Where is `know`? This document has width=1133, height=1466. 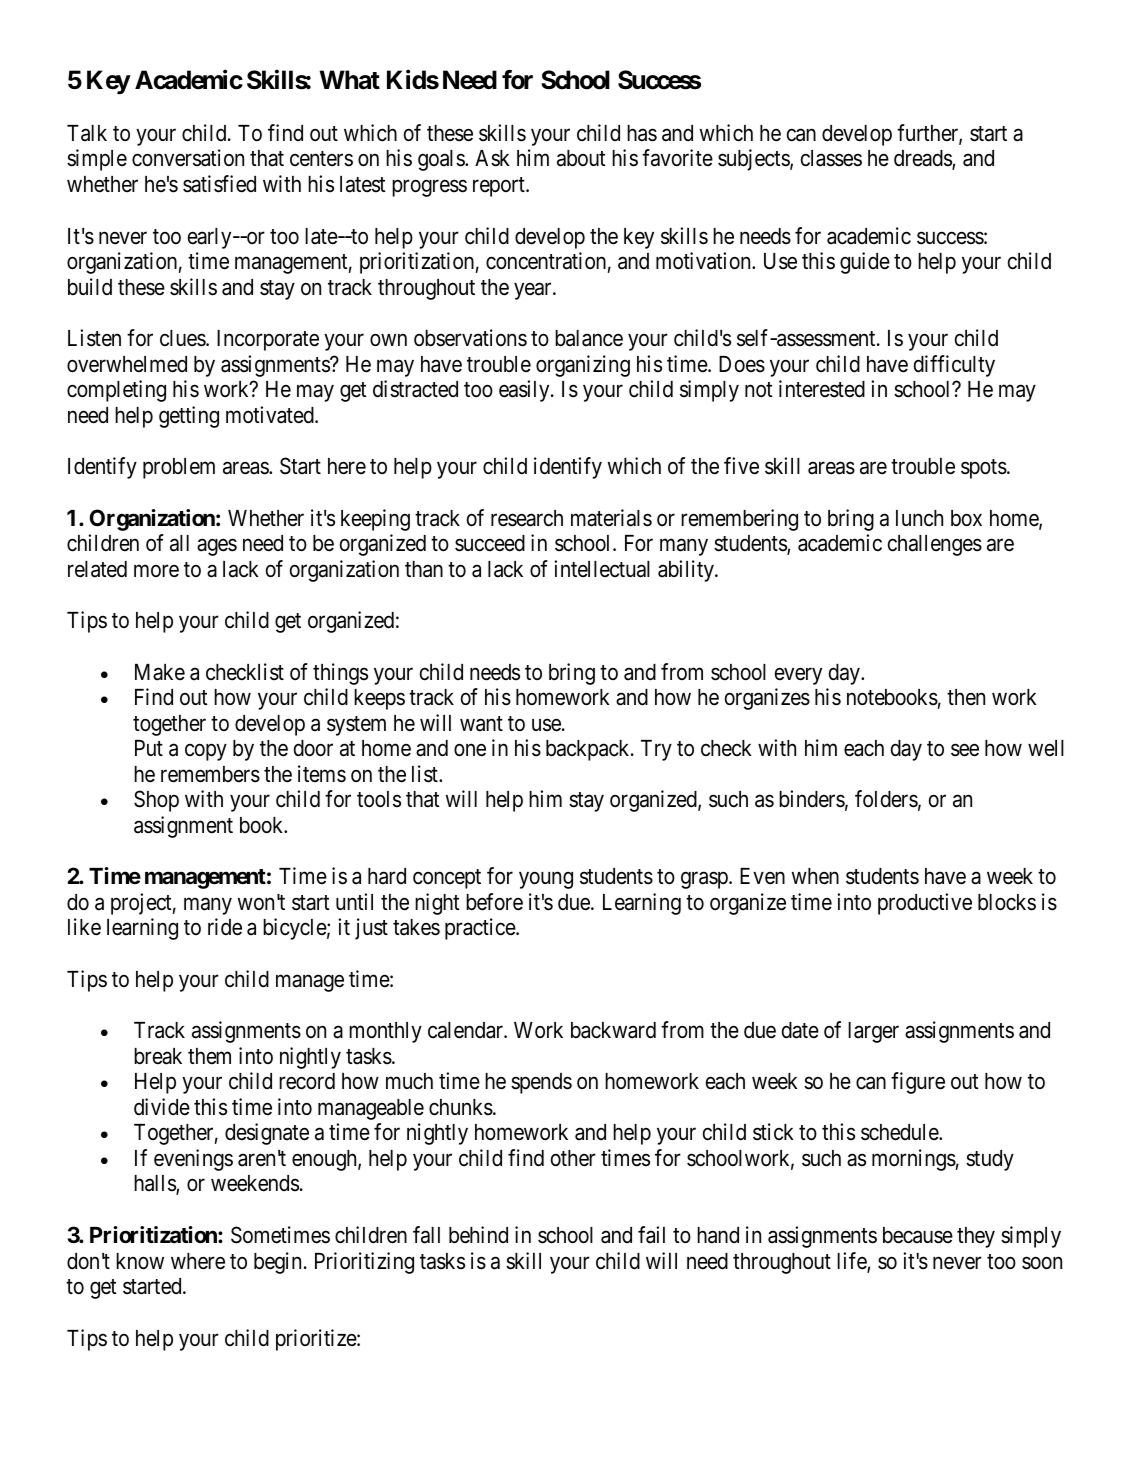
know is located at coordinates (140, 1261).
